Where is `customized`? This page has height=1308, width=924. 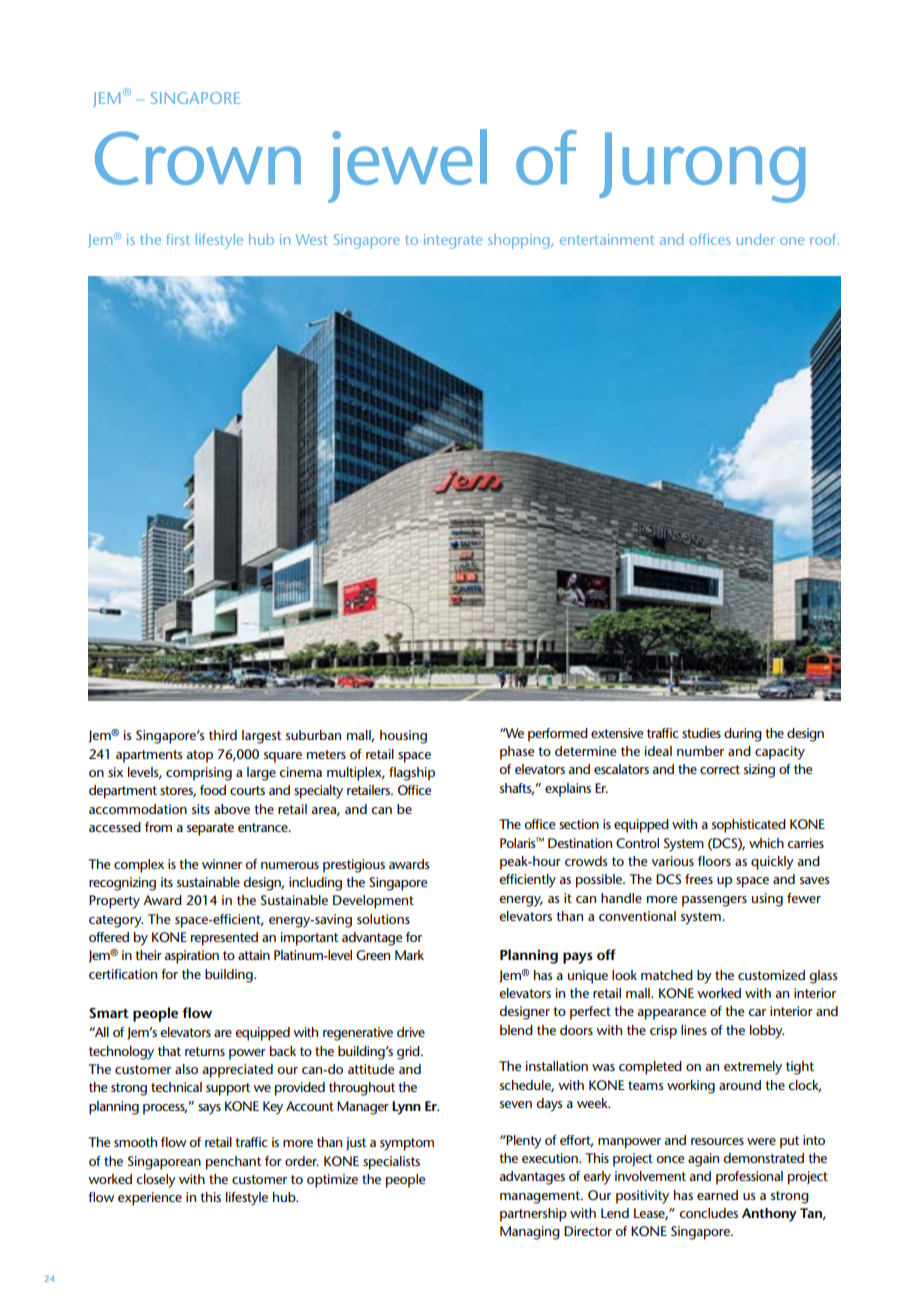 customized is located at coordinates (771, 975).
